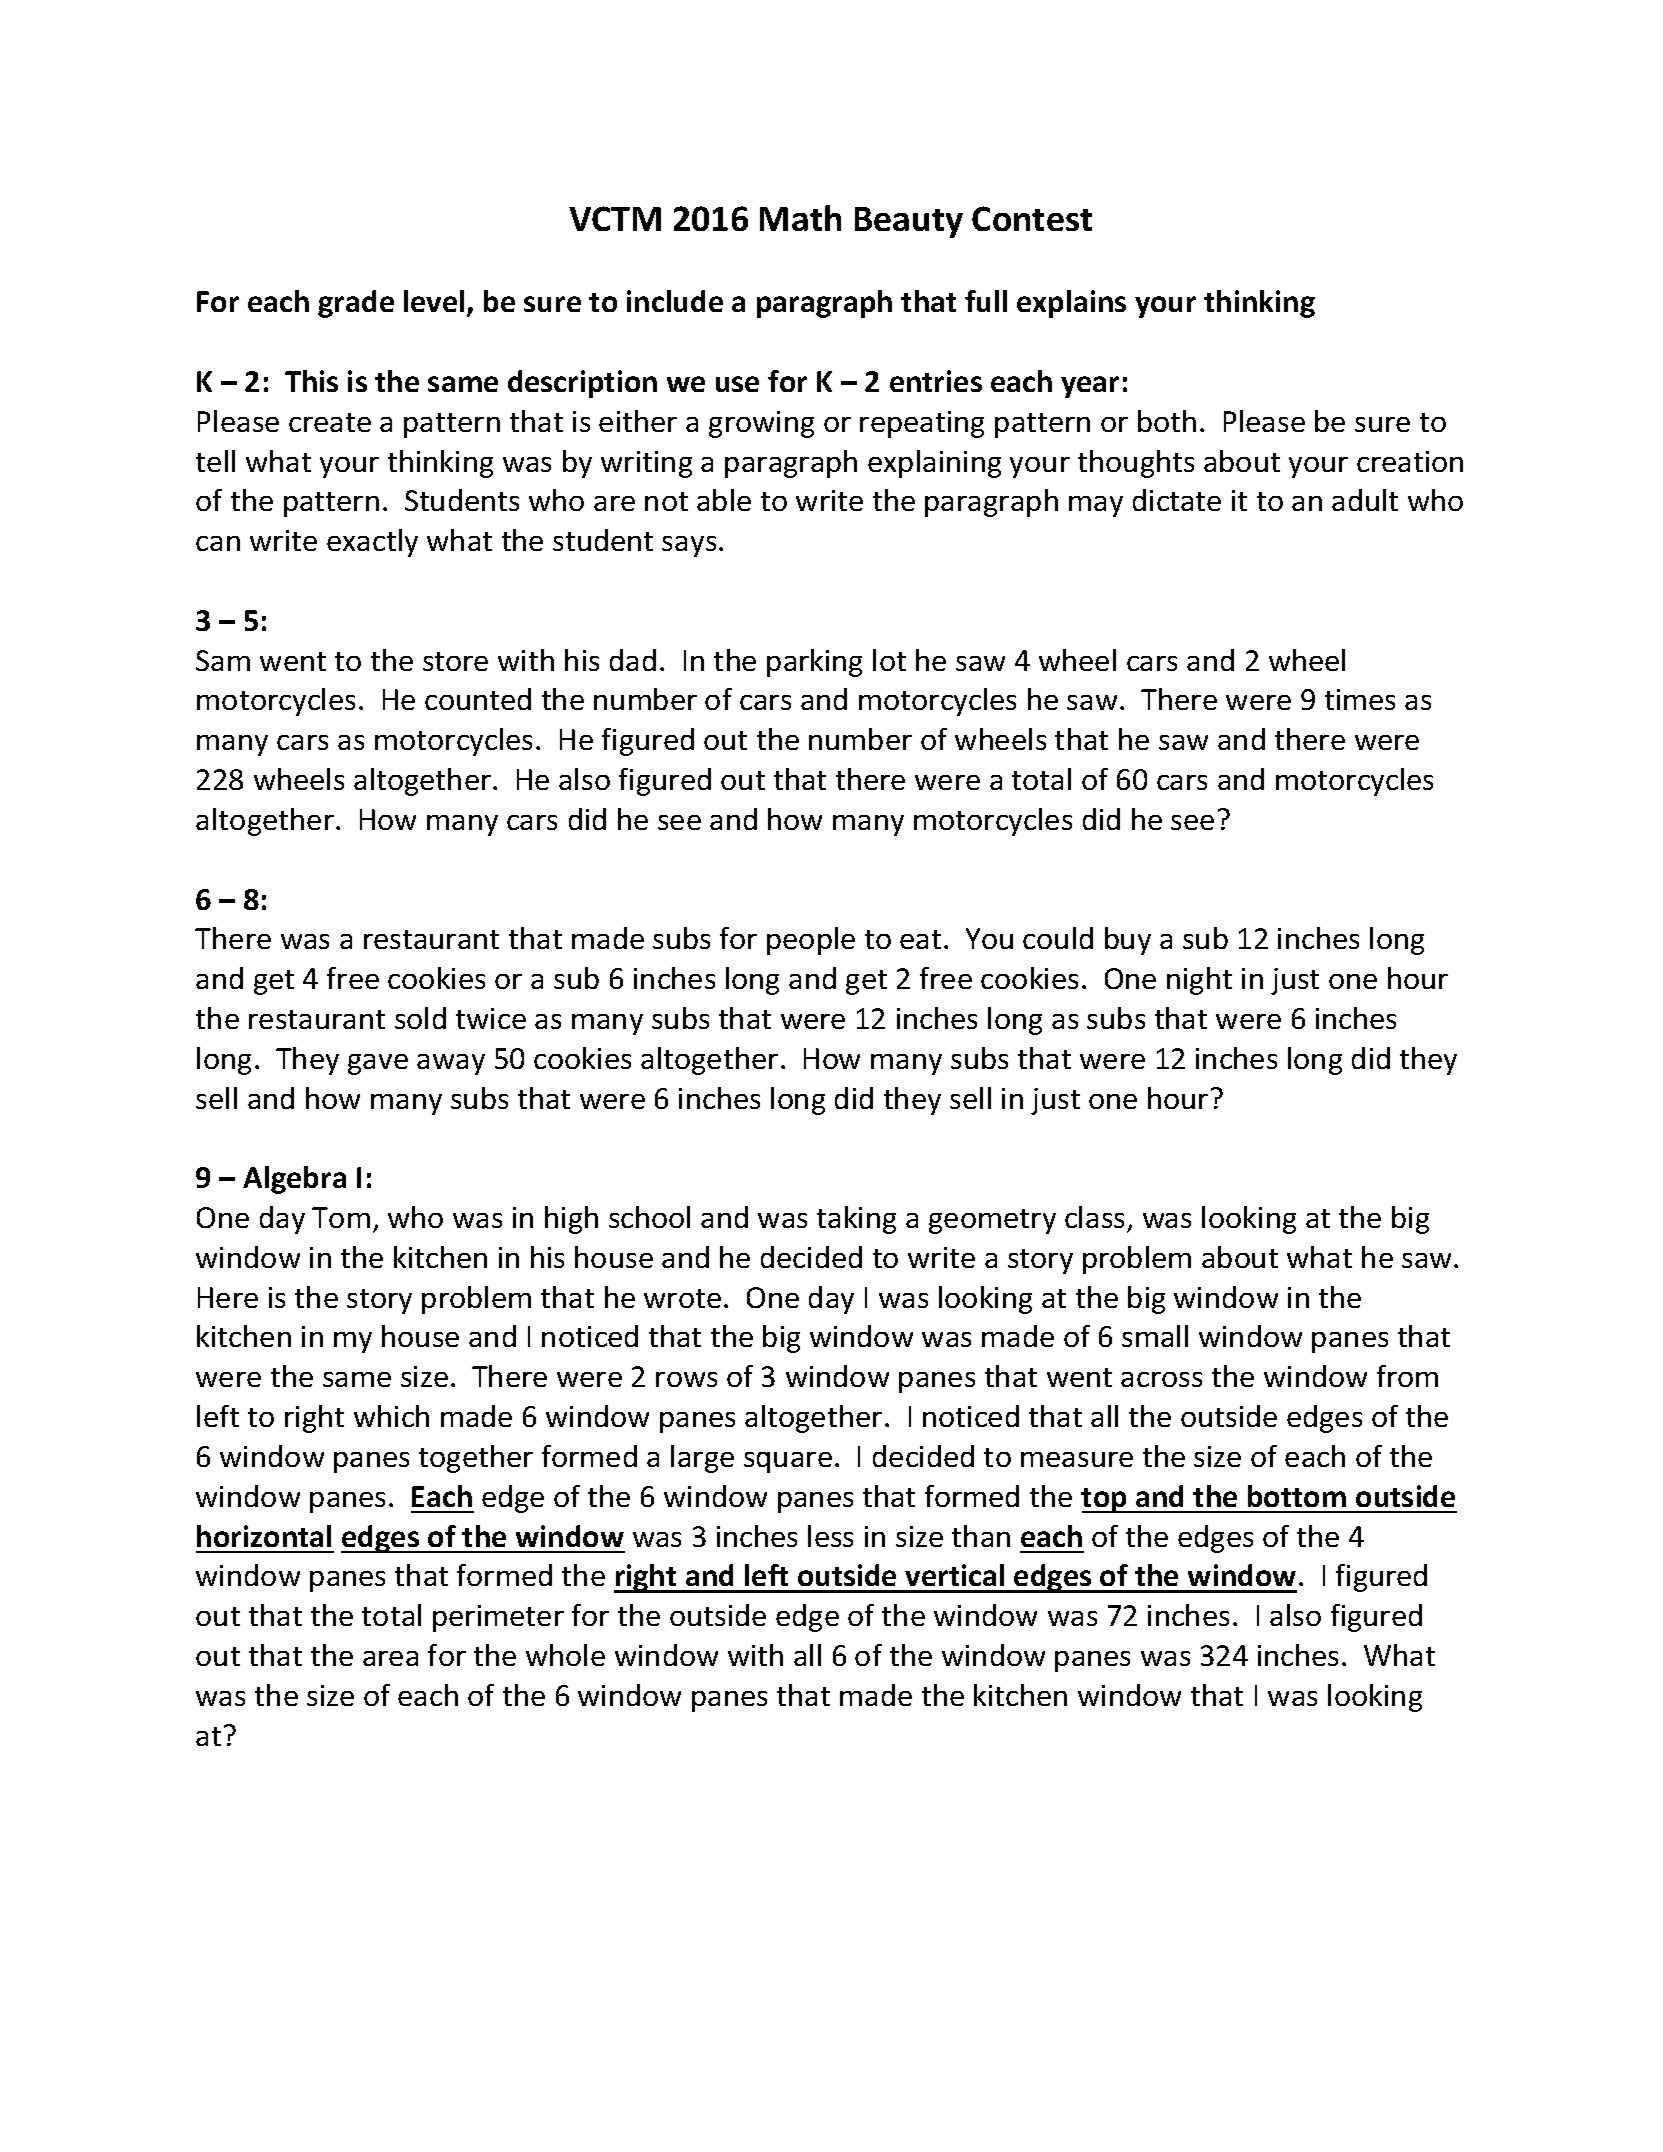 The width and height of the screenshot is (1663, 2152). I want to click on night, so click(1199, 981).
